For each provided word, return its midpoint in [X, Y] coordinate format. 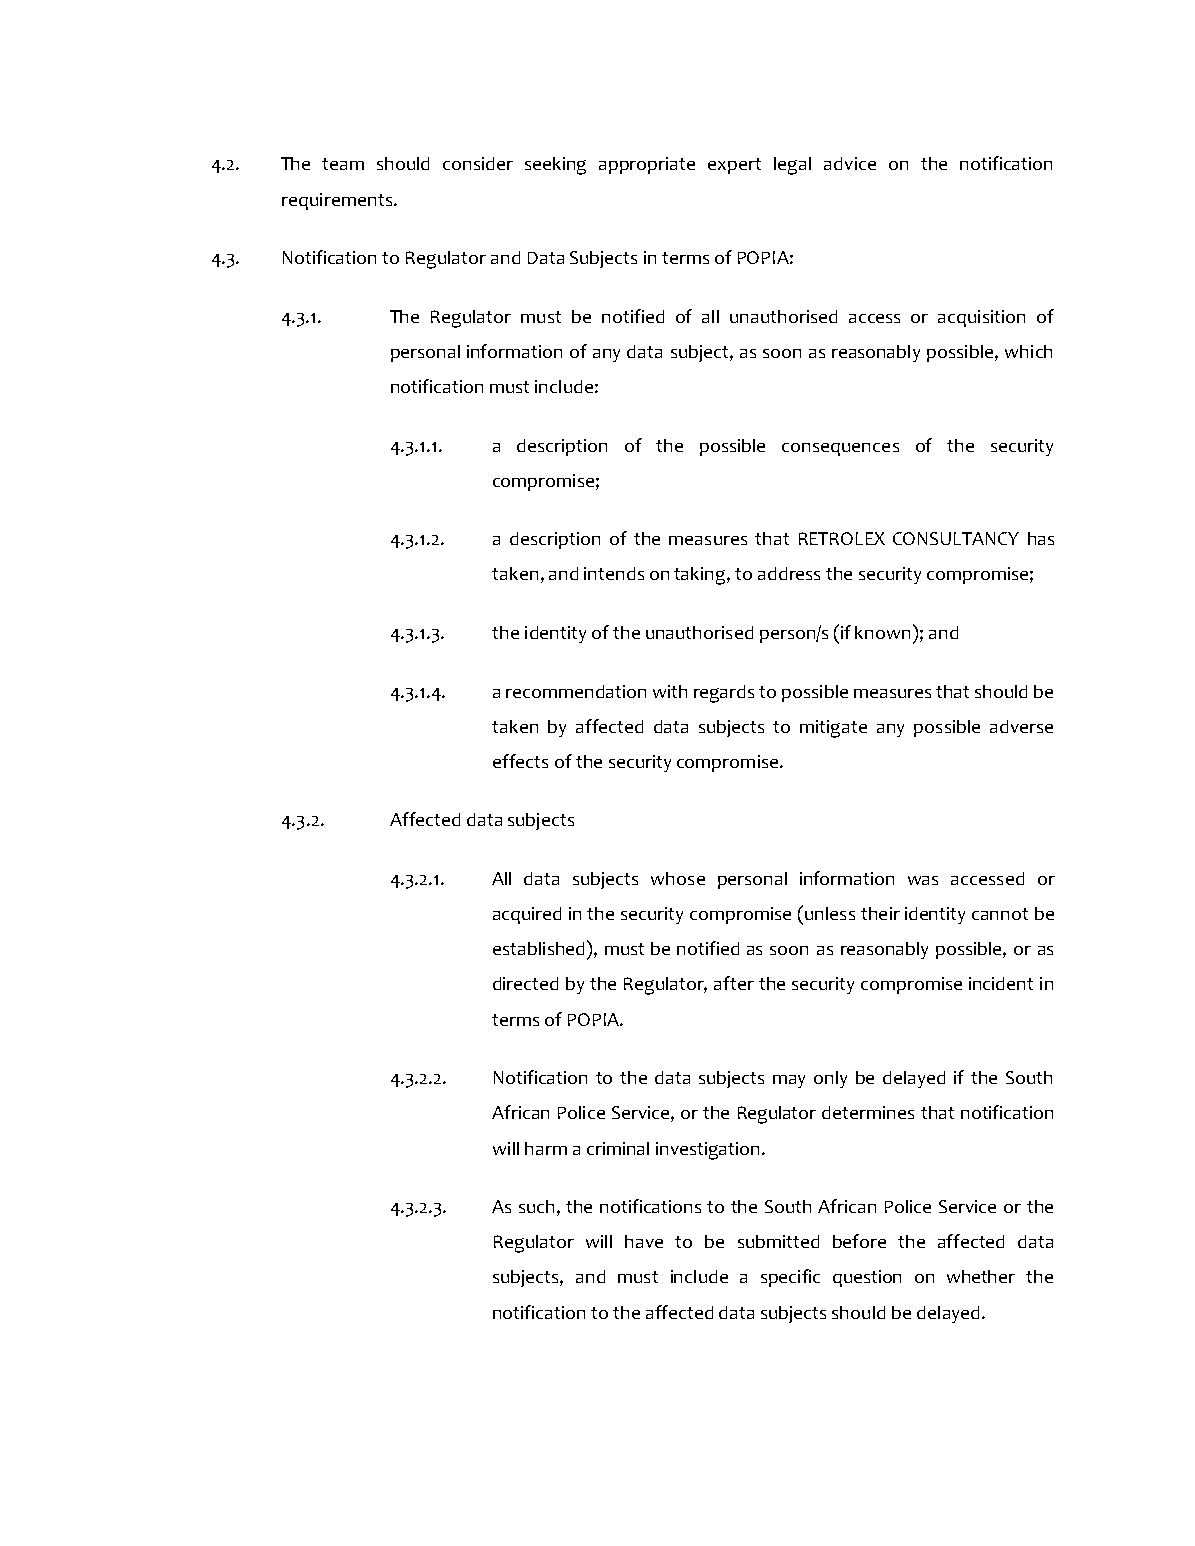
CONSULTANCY [956, 538]
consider [478, 163]
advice [850, 163]
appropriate [647, 165]
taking [701, 576]
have [644, 1241]
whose [678, 878]
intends [614, 573]
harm [546, 1148]
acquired [527, 915]
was [923, 880]
